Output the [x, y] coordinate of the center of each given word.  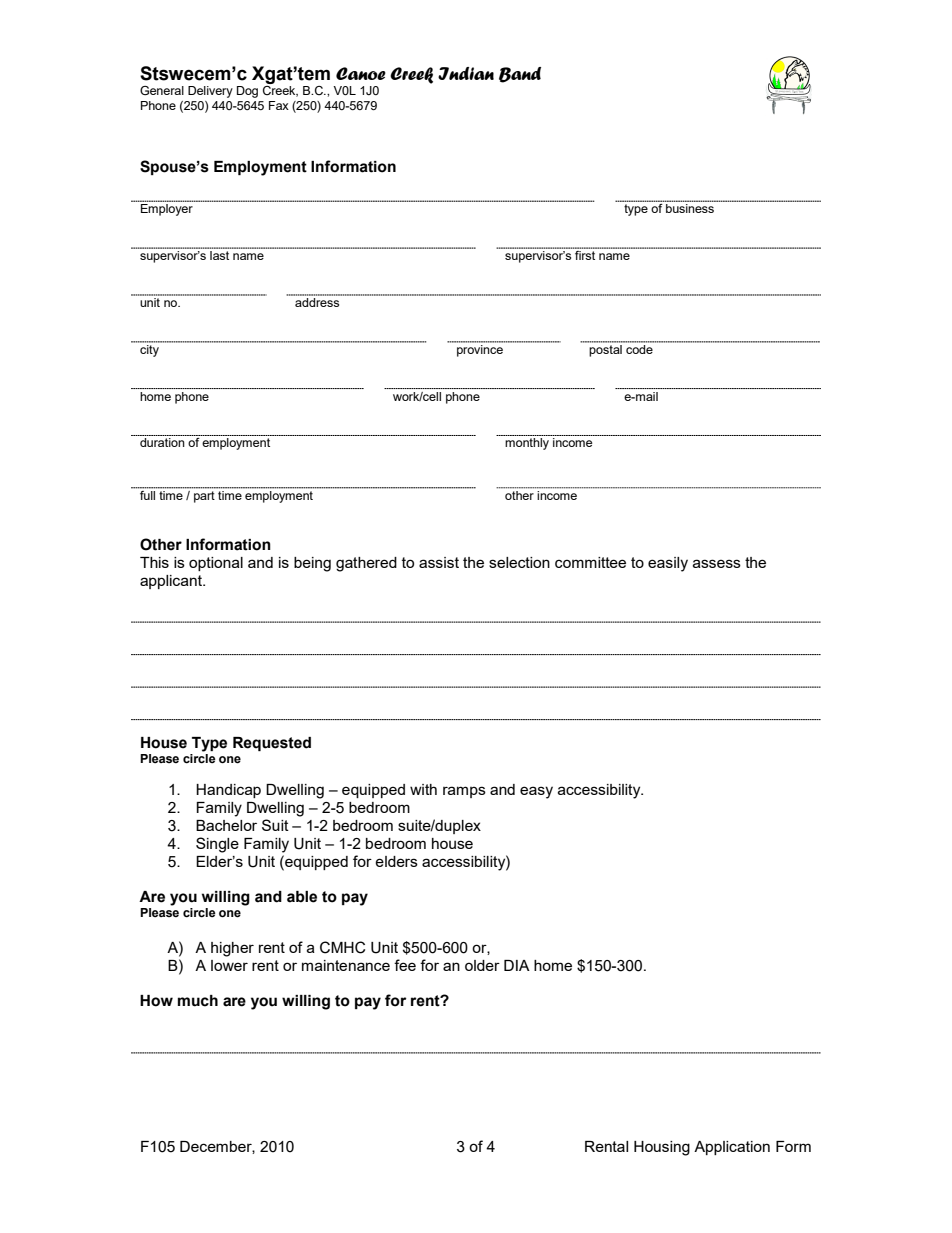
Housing [662, 1148]
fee [405, 965]
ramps [464, 792]
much [198, 1001]
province [480, 349]
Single [217, 845]
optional [216, 564]
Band [520, 75]
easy [536, 792]
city [149, 349]
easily [668, 564]
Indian [466, 73]
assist [439, 562]
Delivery [210, 92]
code [639, 348]
